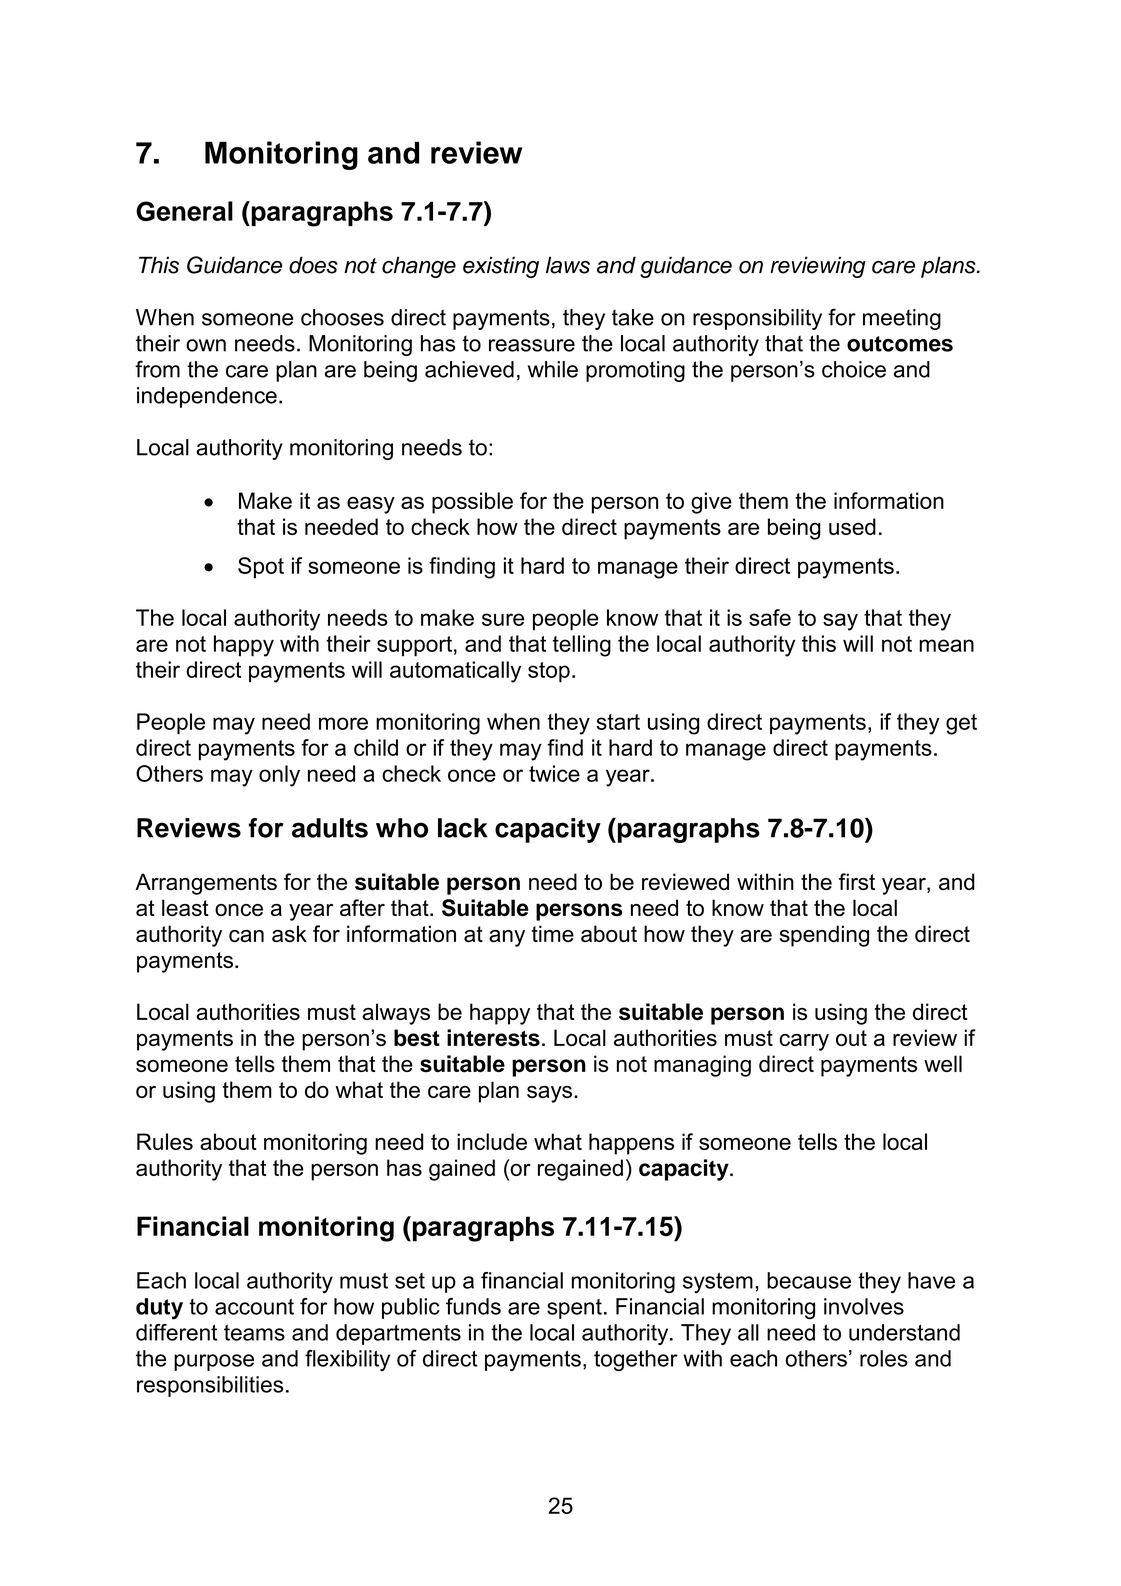  I want to click on does, so click(313, 265).
